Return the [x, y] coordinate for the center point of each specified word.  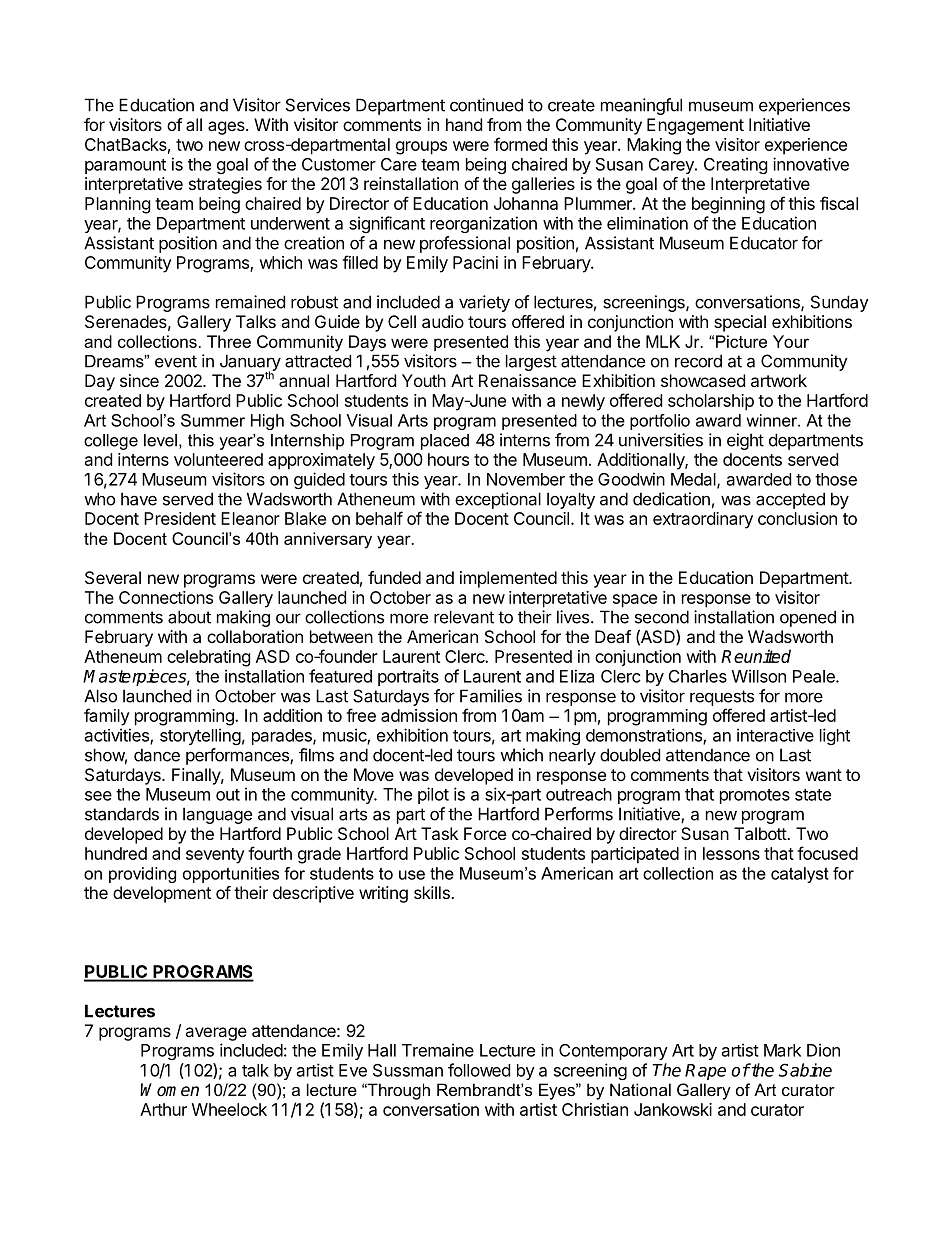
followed [479, 1070]
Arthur [163, 1109]
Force [485, 833]
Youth [424, 380]
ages [227, 128]
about [189, 617]
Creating [736, 165]
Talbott [761, 833]
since [139, 380]
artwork [779, 380]
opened [808, 618]
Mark [782, 1050]
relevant [464, 617]
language [217, 815]
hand [464, 124]
